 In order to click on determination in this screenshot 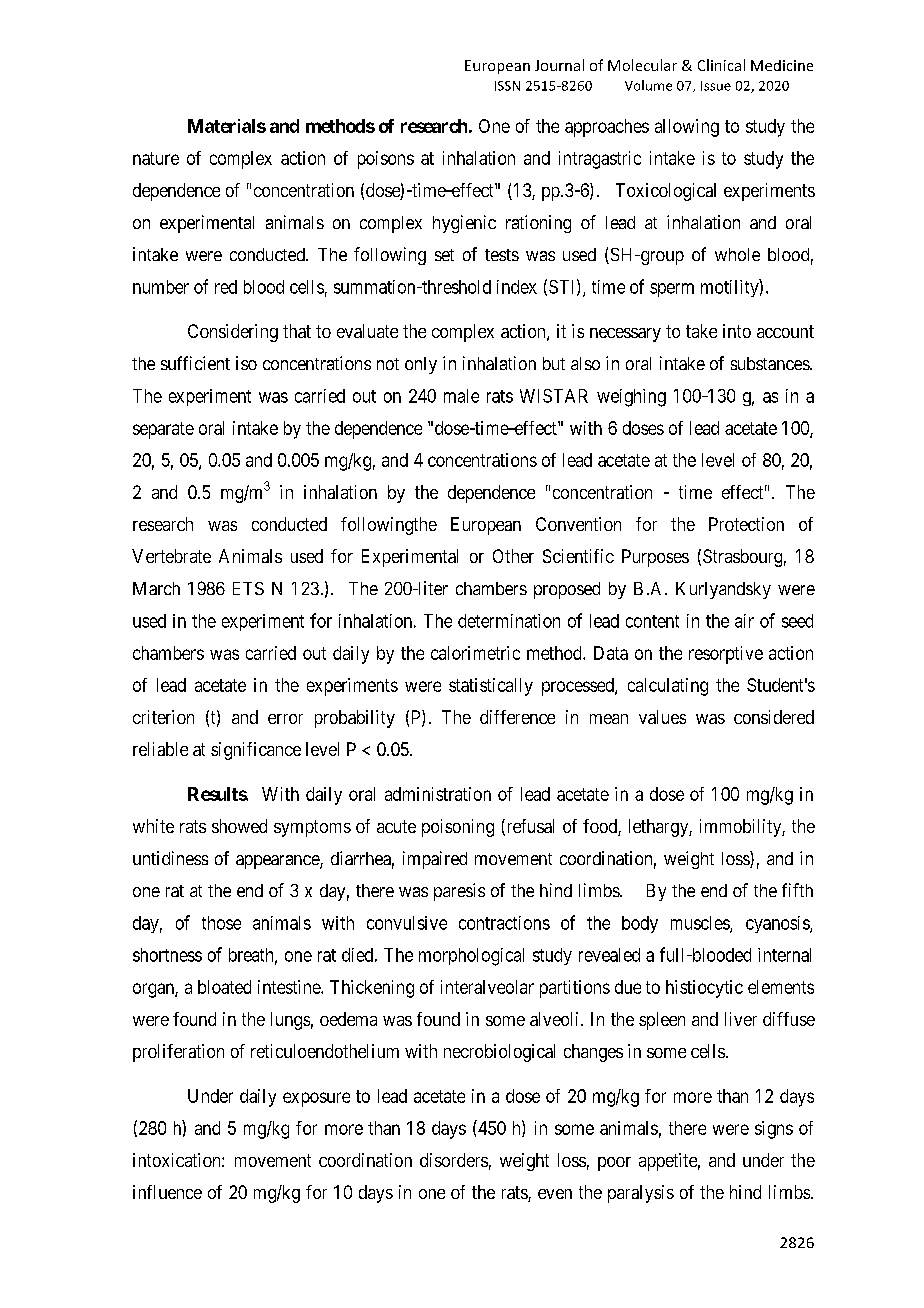, I will do `click(509, 621)`.
